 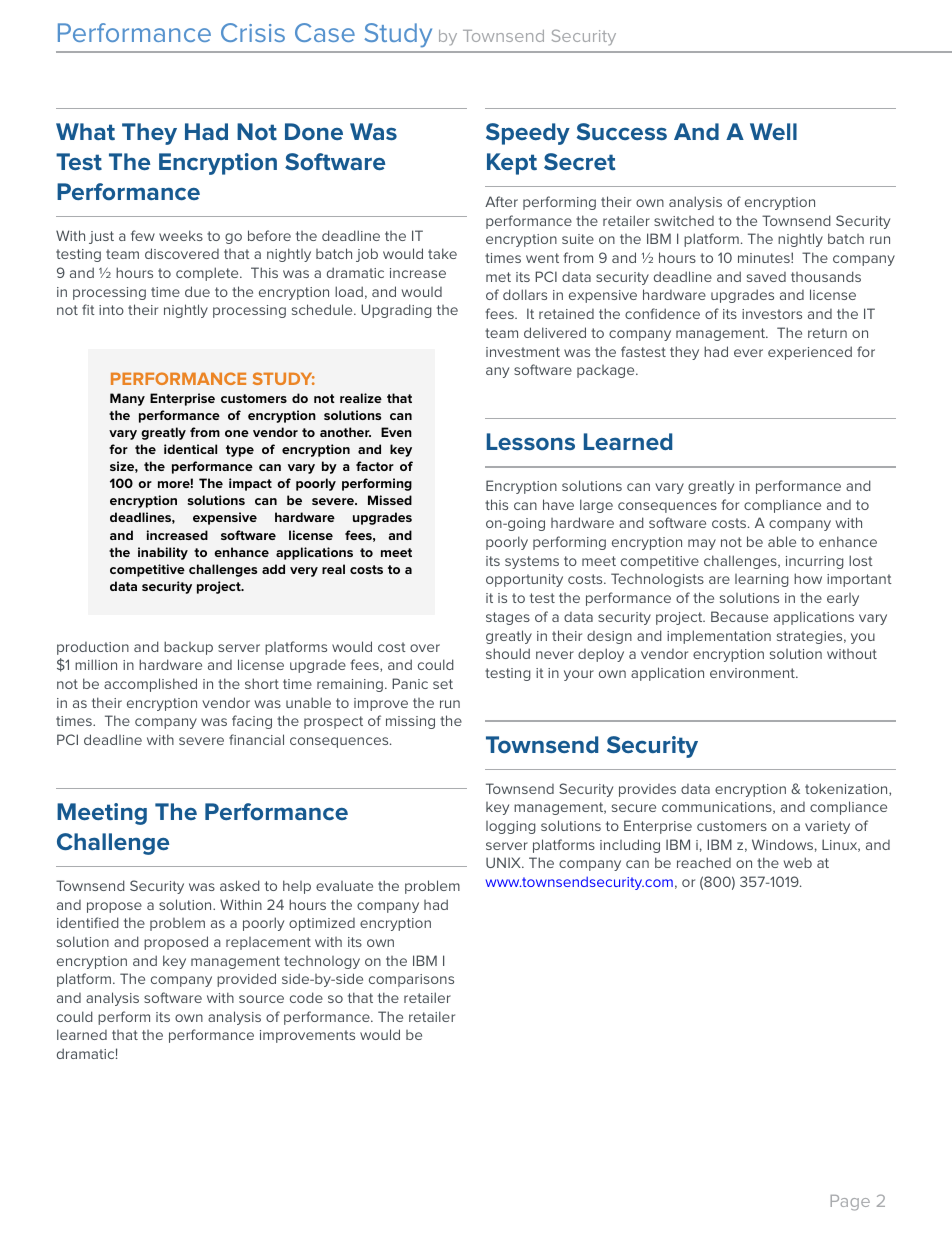 I want to click on source, so click(x=261, y=999).
